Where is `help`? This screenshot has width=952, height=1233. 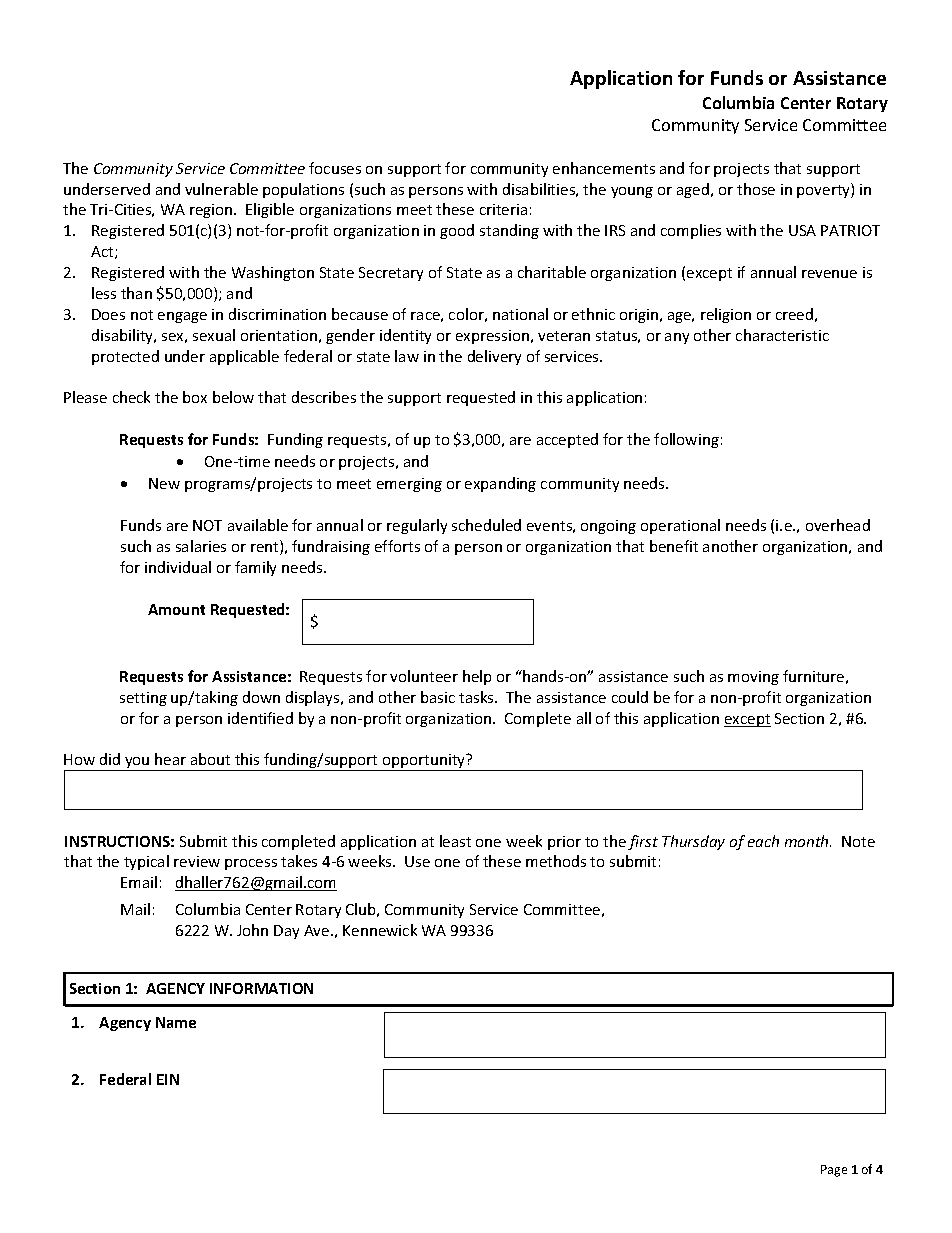
help is located at coordinates (477, 677).
